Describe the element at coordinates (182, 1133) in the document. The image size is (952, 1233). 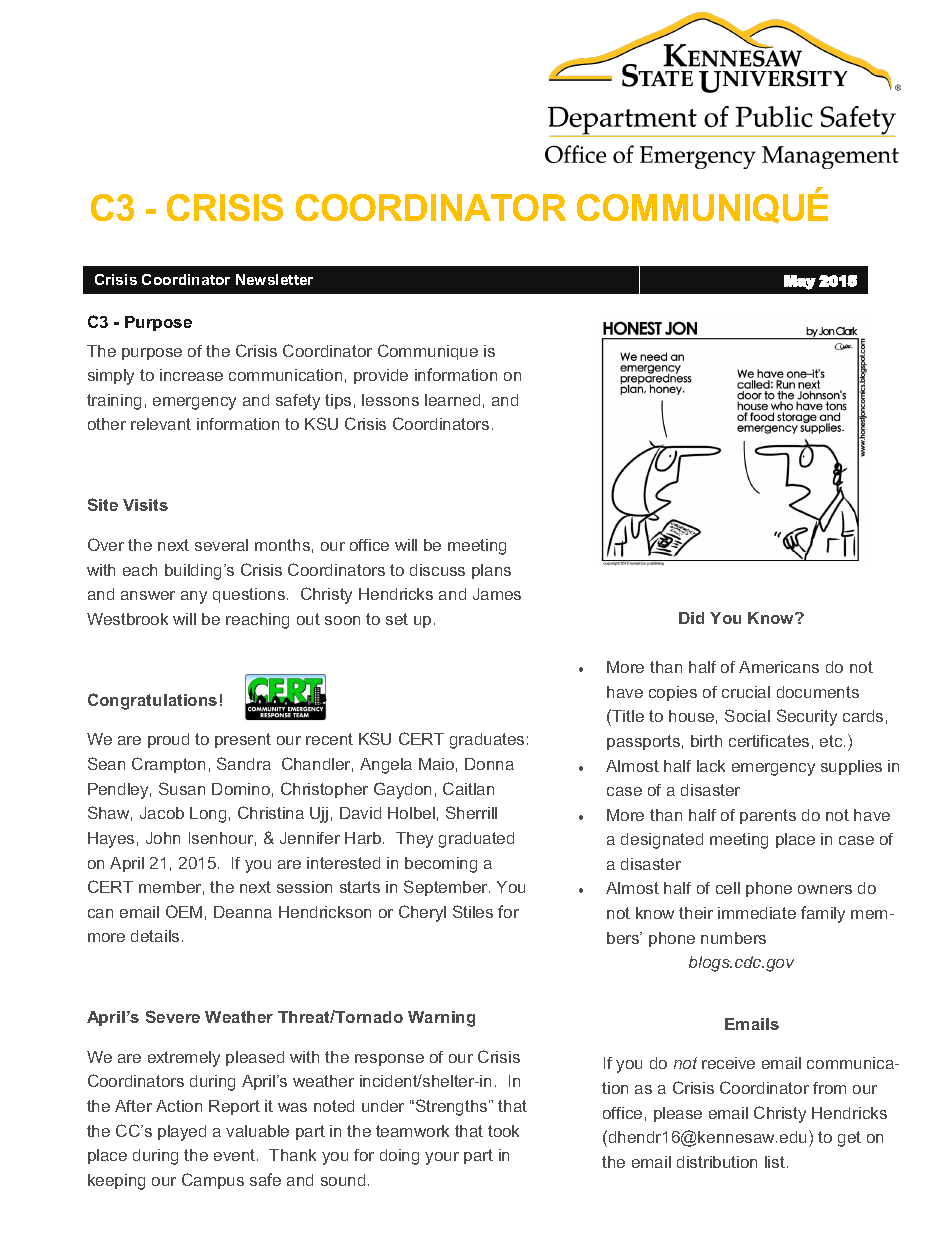
I see `played` at that location.
